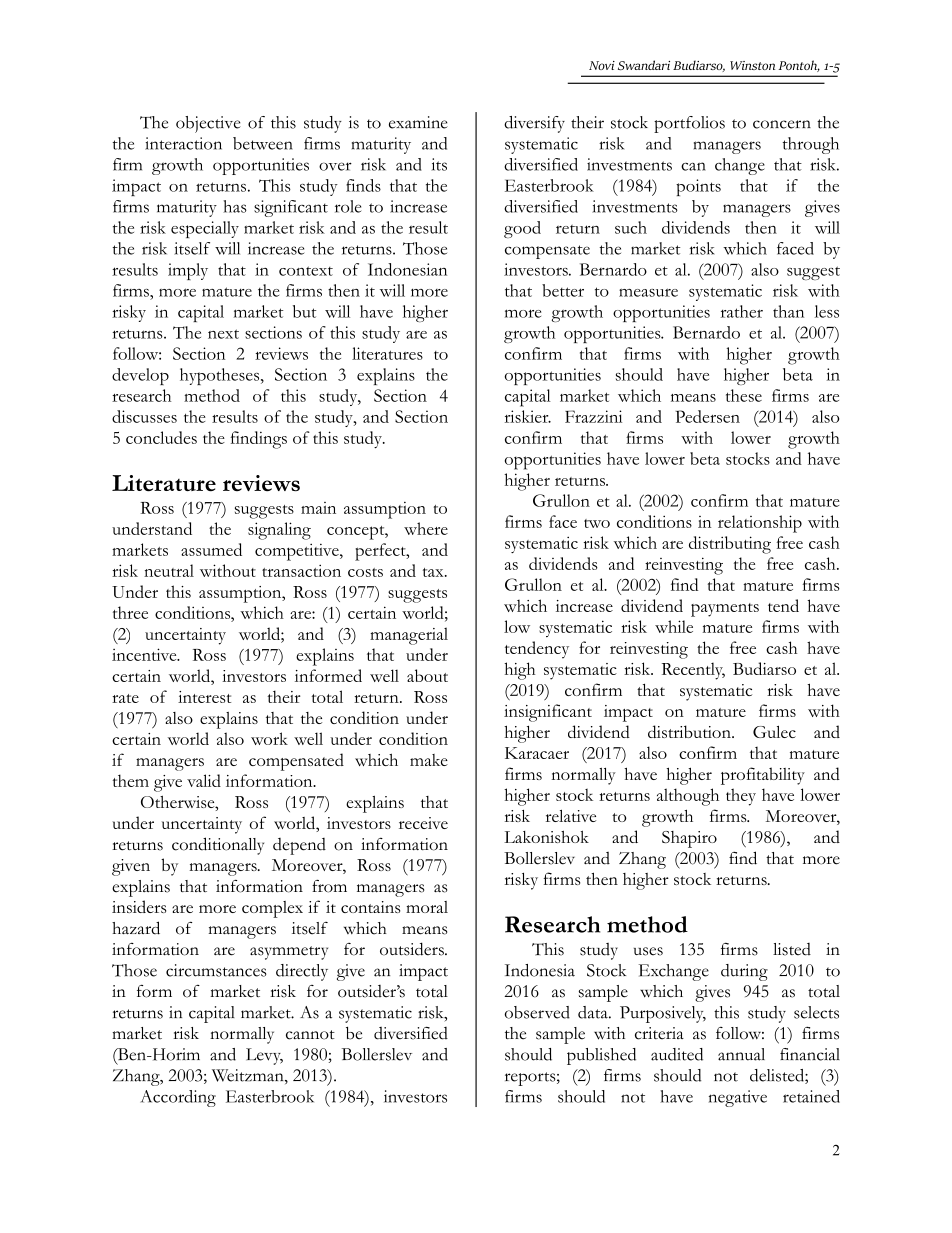 The height and width of the screenshot is (1233, 952). What do you see at coordinates (434, 572) in the screenshot?
I see `tax` at bounding box center [434, 572].
